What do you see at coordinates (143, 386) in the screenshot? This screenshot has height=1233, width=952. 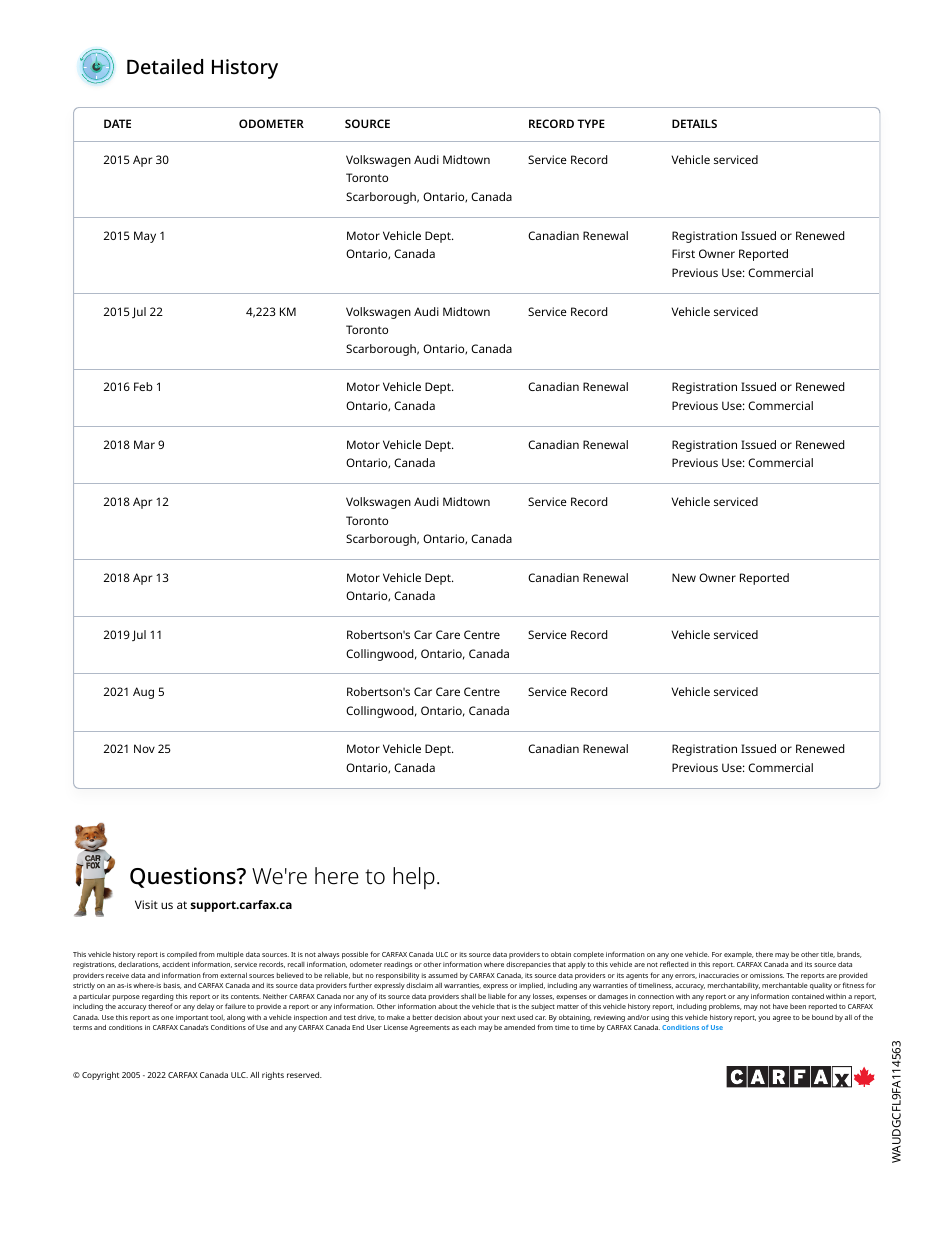 I see `Feb` at bounding box center [143, 386].
